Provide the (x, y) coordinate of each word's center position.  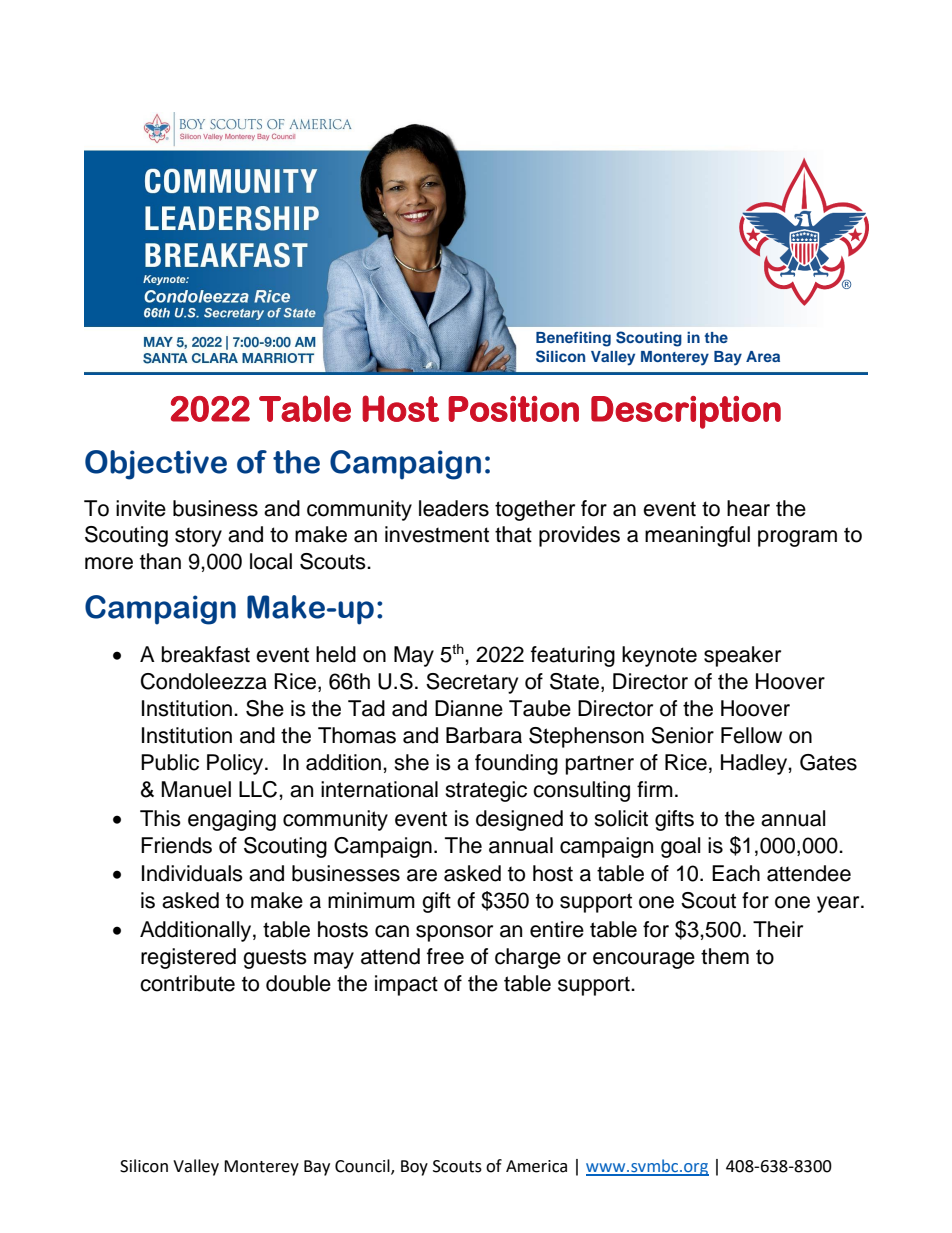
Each (736, 873)
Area (763, 356)
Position (513, 409)
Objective (156, 465)
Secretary (472, 683)
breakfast (206, 654)
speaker (742, 656)
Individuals (192, 873)
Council (363, 1167)
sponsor (454, 933)
